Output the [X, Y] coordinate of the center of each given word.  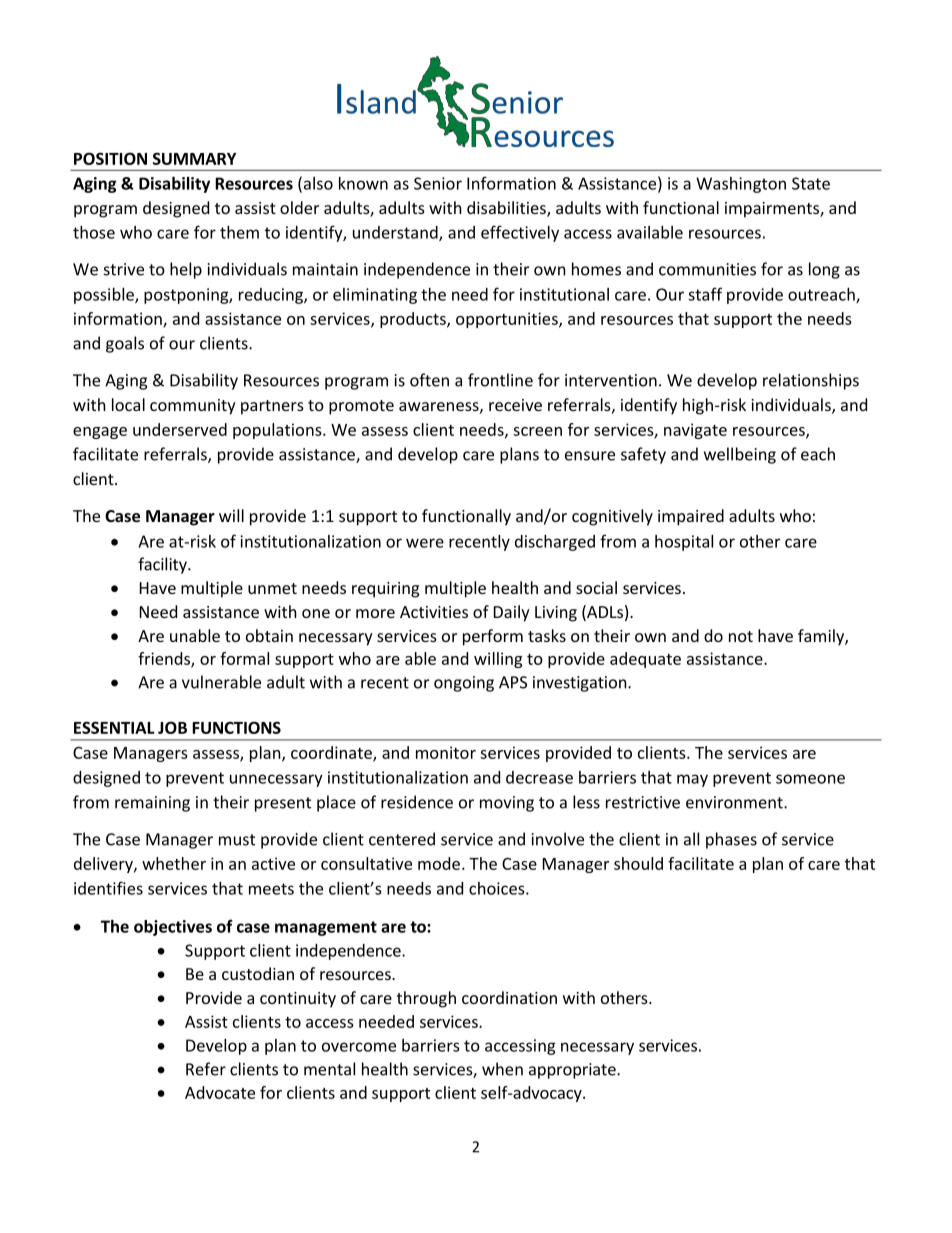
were [425, 543]
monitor [446, 752]
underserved [180, 429]
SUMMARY [194, 158]
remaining [152, 804]
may [692, 780]
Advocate [220, 1092]
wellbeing [740, 455]
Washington [741, 185]
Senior [438, 183]
